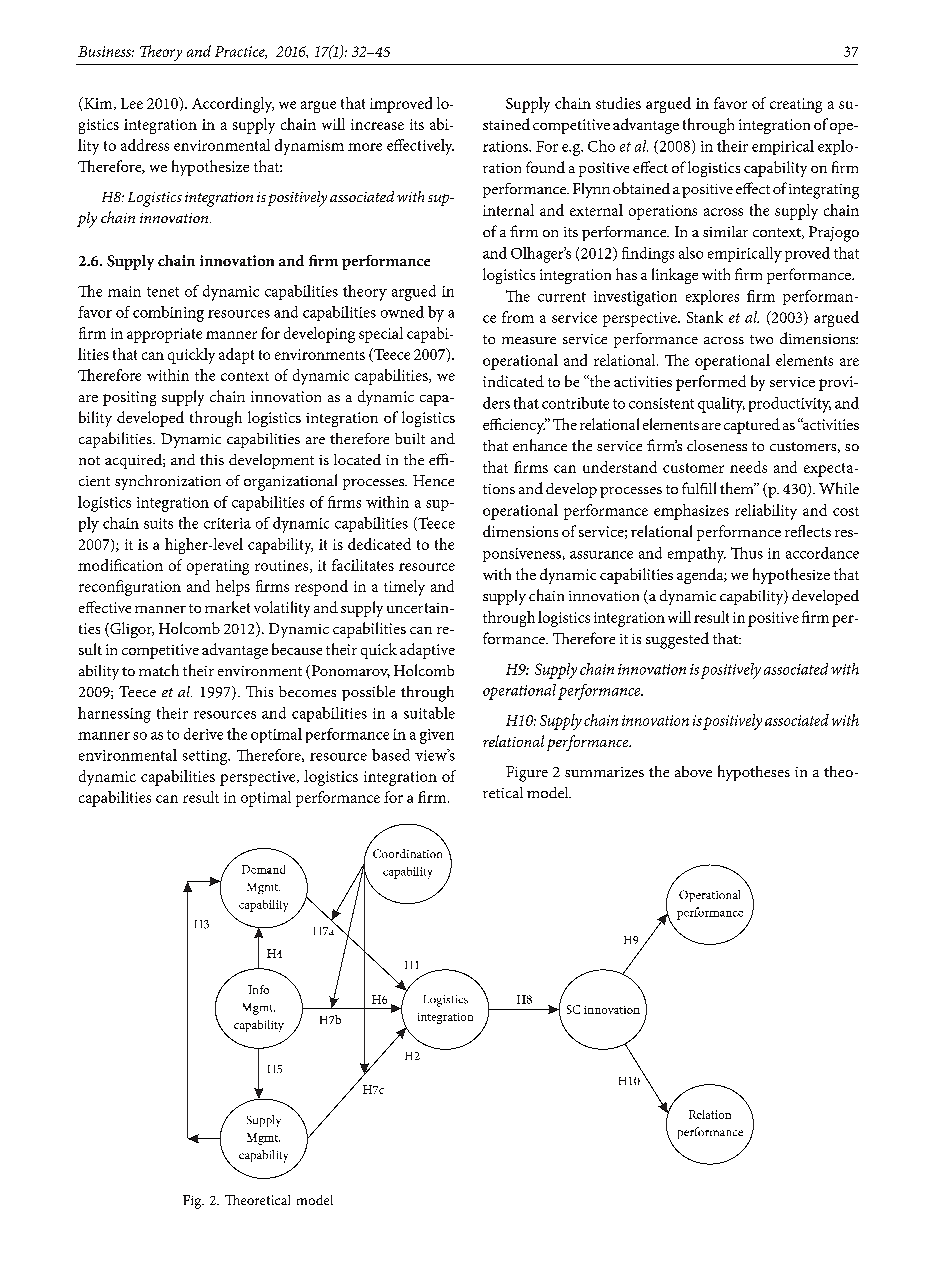 The width and height of the screenshot is (942, 1288). Describe the element at coordinates (377, 124) in the screenshot. I see `increase` at that location.
